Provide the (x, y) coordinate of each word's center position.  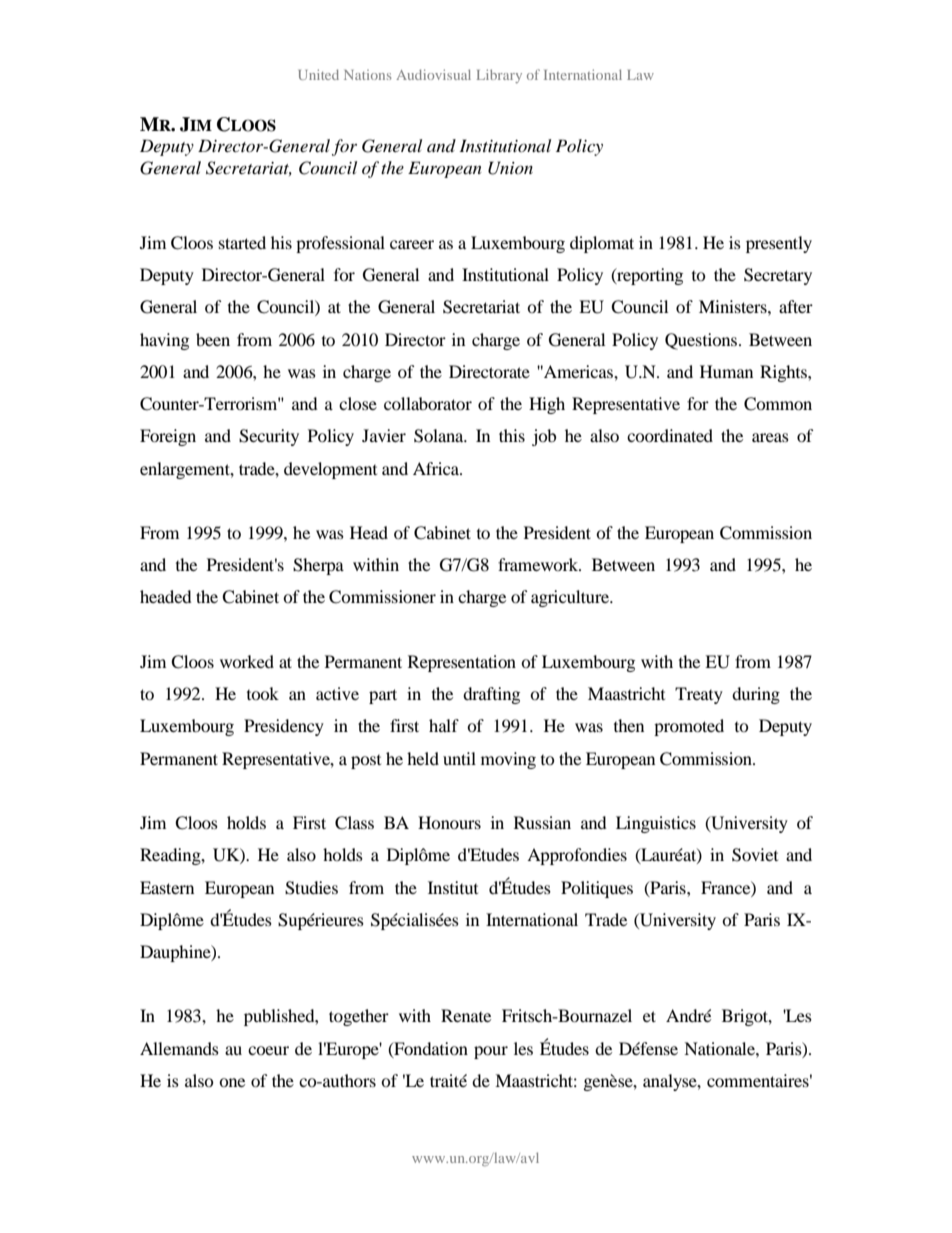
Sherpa (318, 566)
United (318, 74)
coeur (268, 1050)
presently (779, 244)
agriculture (571, 598)
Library (499, 76)
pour (491, 1052)
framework (539, 564)
